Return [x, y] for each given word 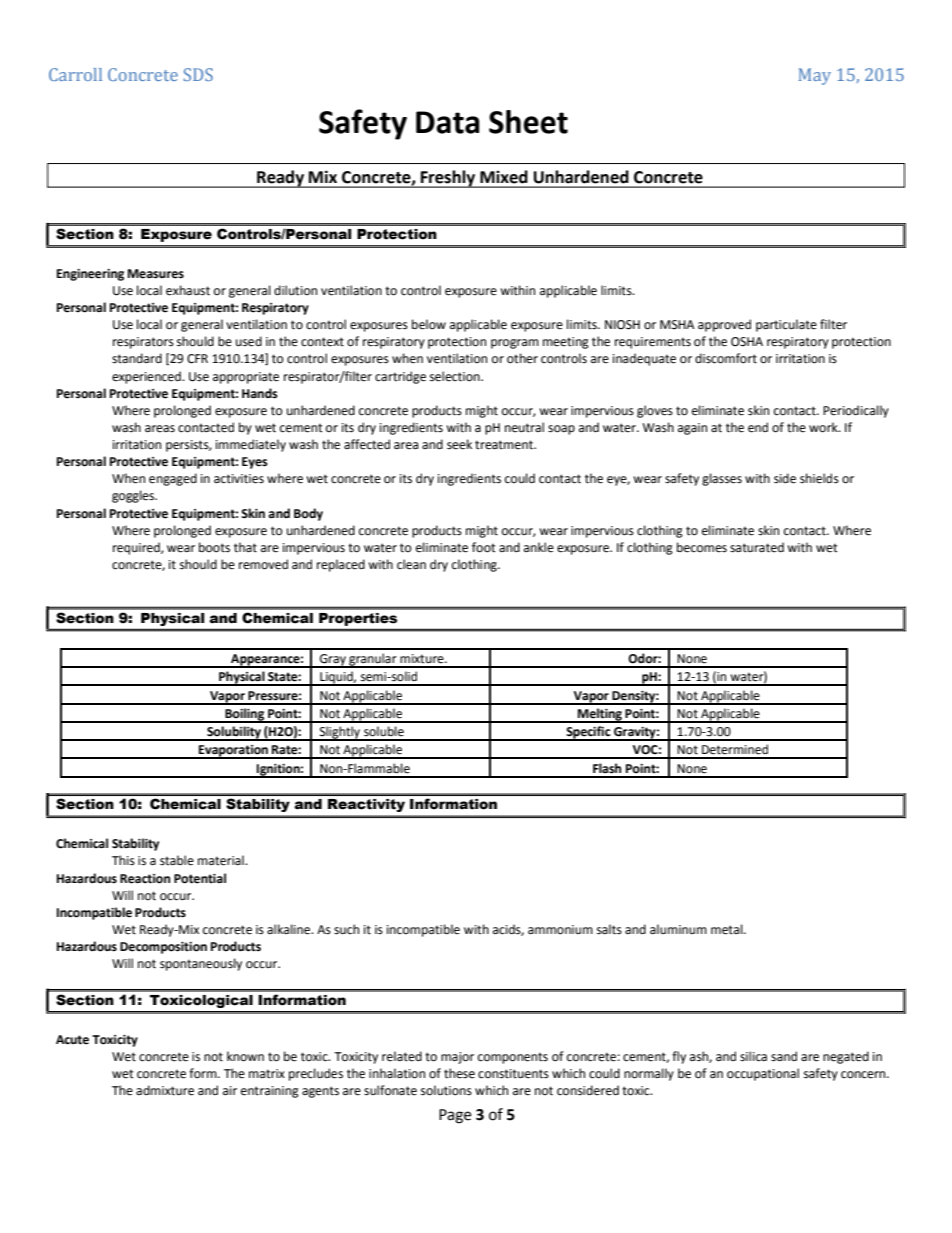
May [815, 76]
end [758, 427]
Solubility [234, 733]
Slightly [340, 733]
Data [448, 122]
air [230, 1090]
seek [459, 444]
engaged [173, 479]
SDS [198, 74]
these [459, 1073]
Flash [607, 768]
